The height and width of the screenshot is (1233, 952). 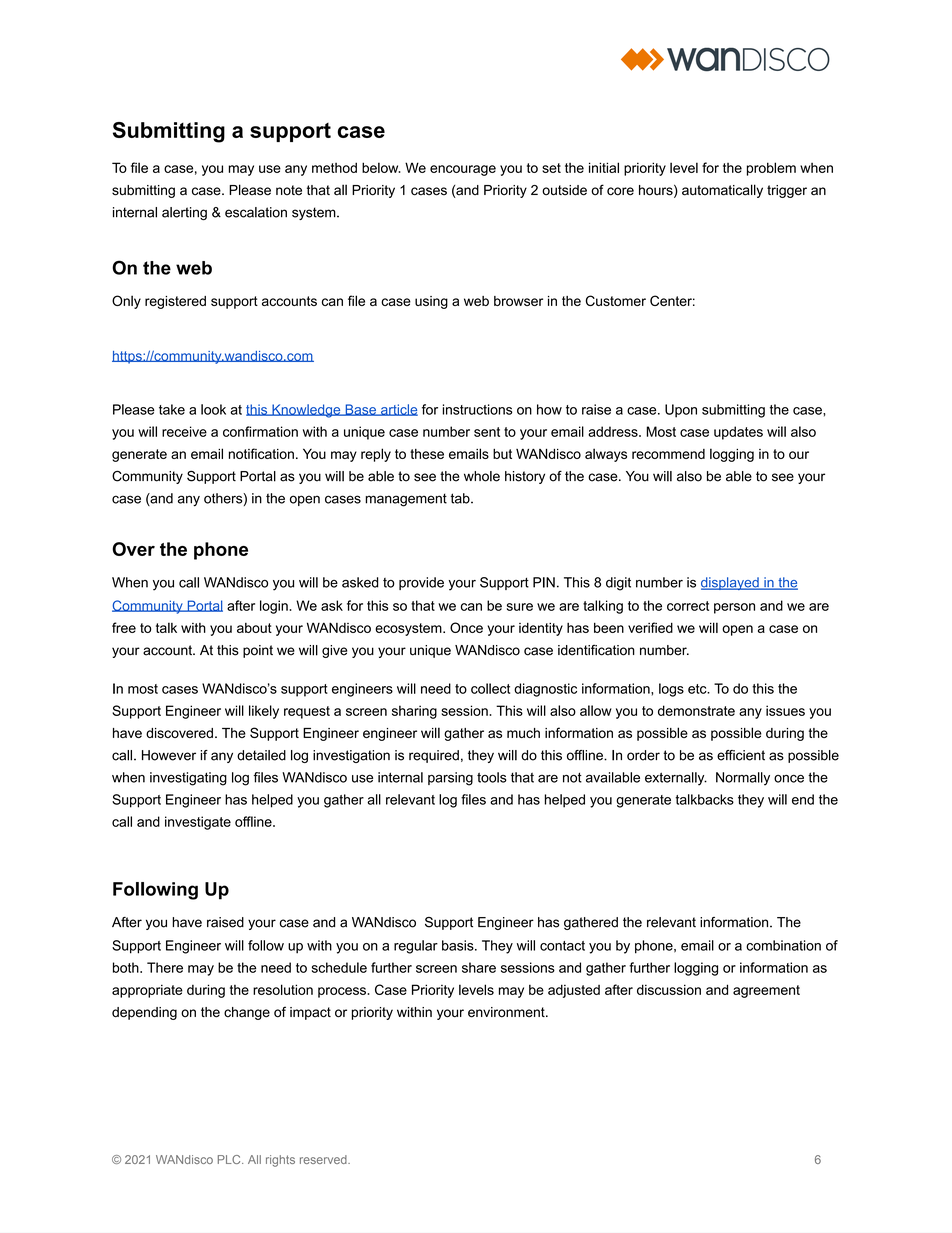 What do you see at coordinates (743, 779) in the screenshot?
I see `Normally` at bounding box center [743, 779].
